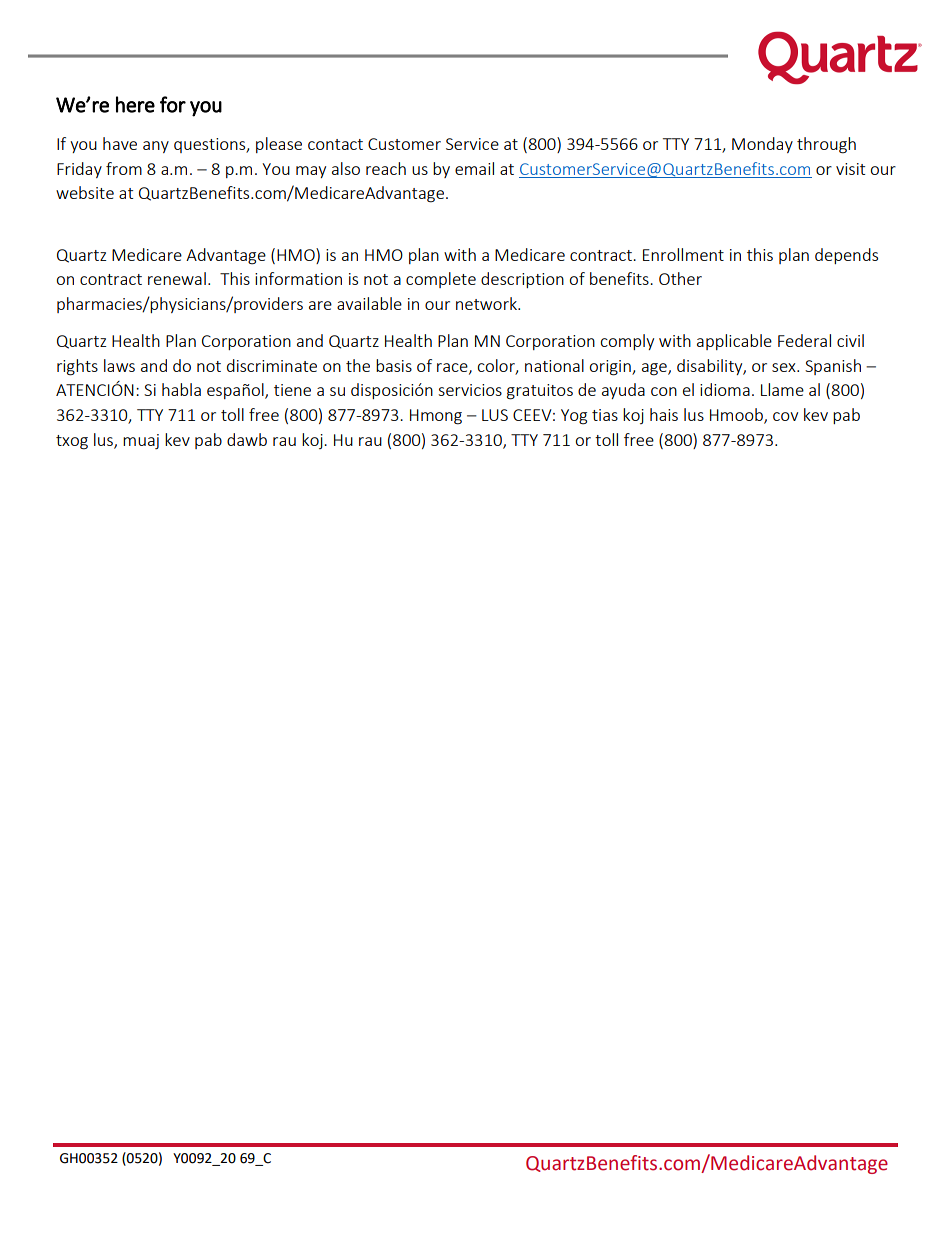 This document has height=1233, width=952. Describe the element at coordinates (441, 280) in the document. I see `complete` at that location.
